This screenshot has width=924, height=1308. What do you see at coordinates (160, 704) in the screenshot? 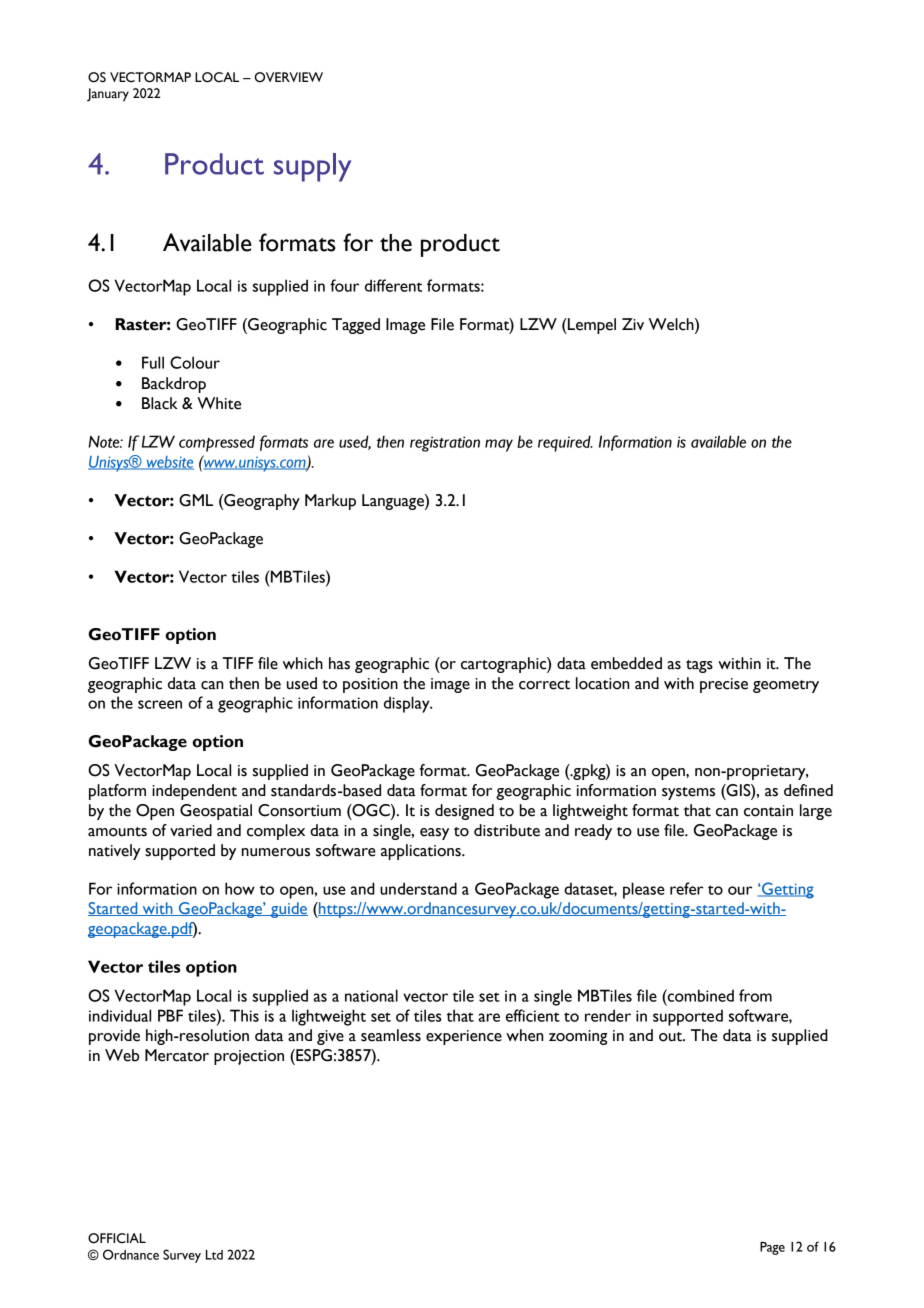
I see `screen` at bounding box center [160, 704].
